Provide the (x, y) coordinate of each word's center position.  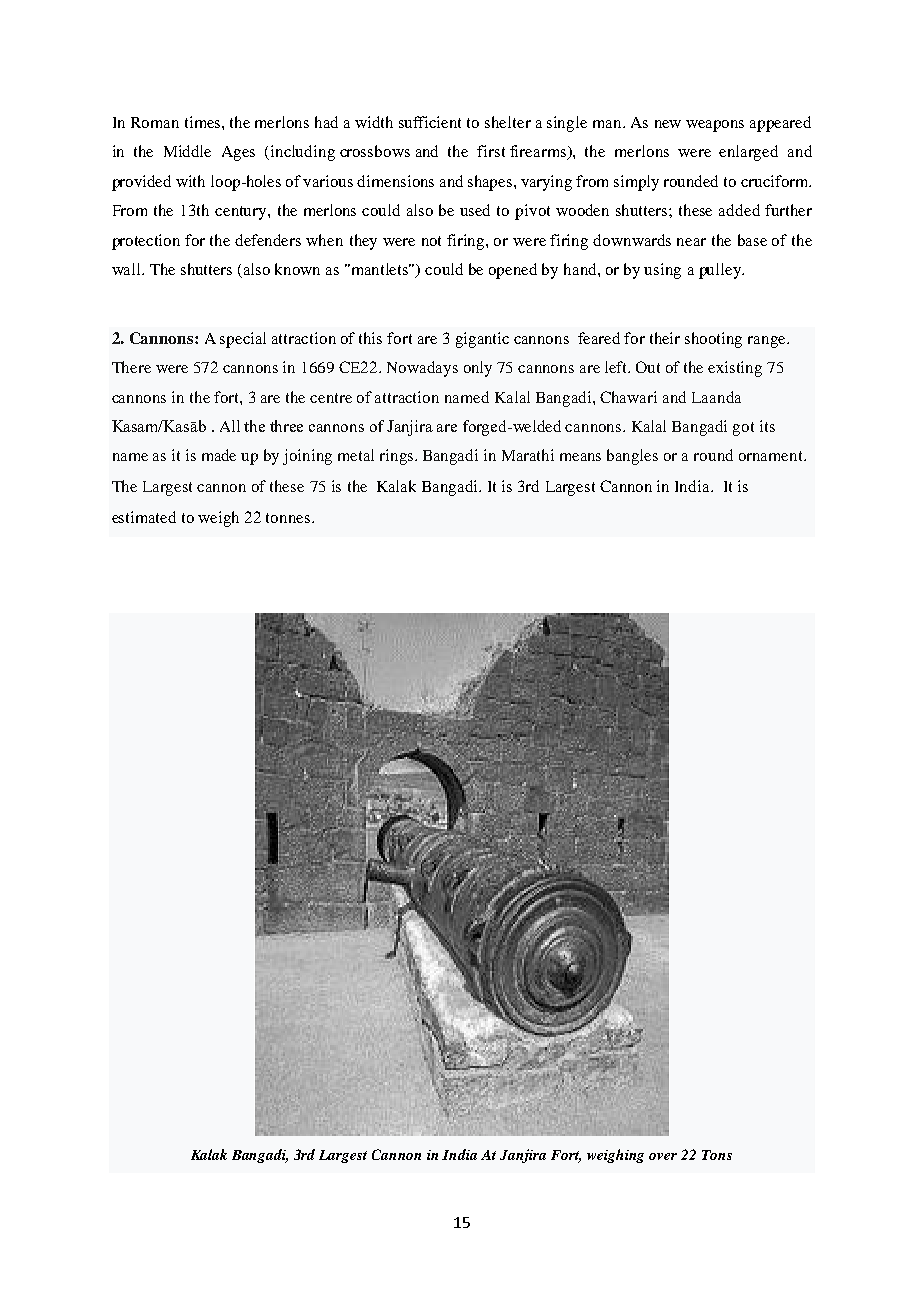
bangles (632, 457)
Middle (187, 151)
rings (398, 457)
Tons (717, 1155)
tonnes (289, 518)
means (580, 457)
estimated (144, 517)
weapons (715, 126)
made (219, 455)
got (743, 429)
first (491, 151)
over (663, 1156)
